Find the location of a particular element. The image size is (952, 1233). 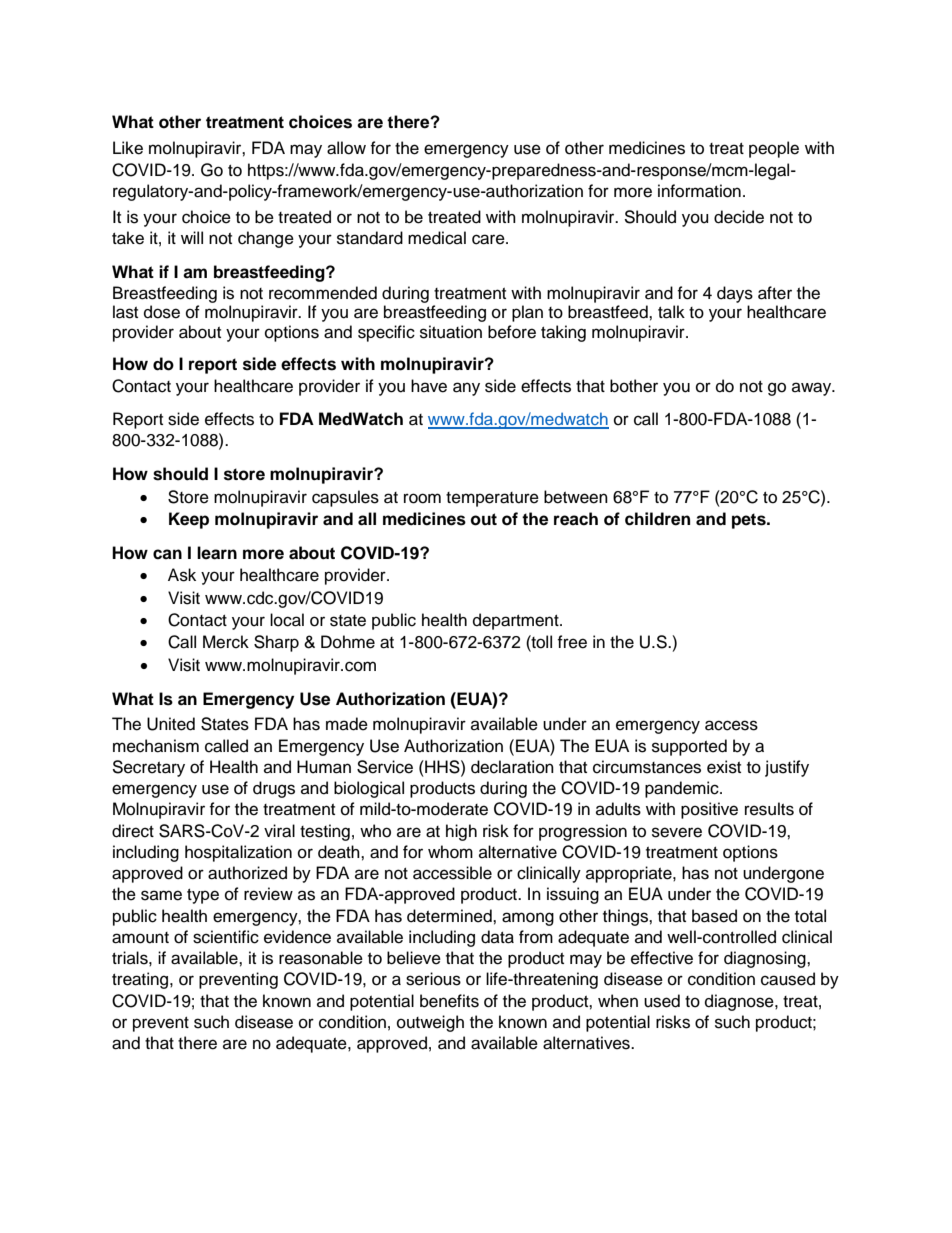

United is located at coordinates (171, 724).
